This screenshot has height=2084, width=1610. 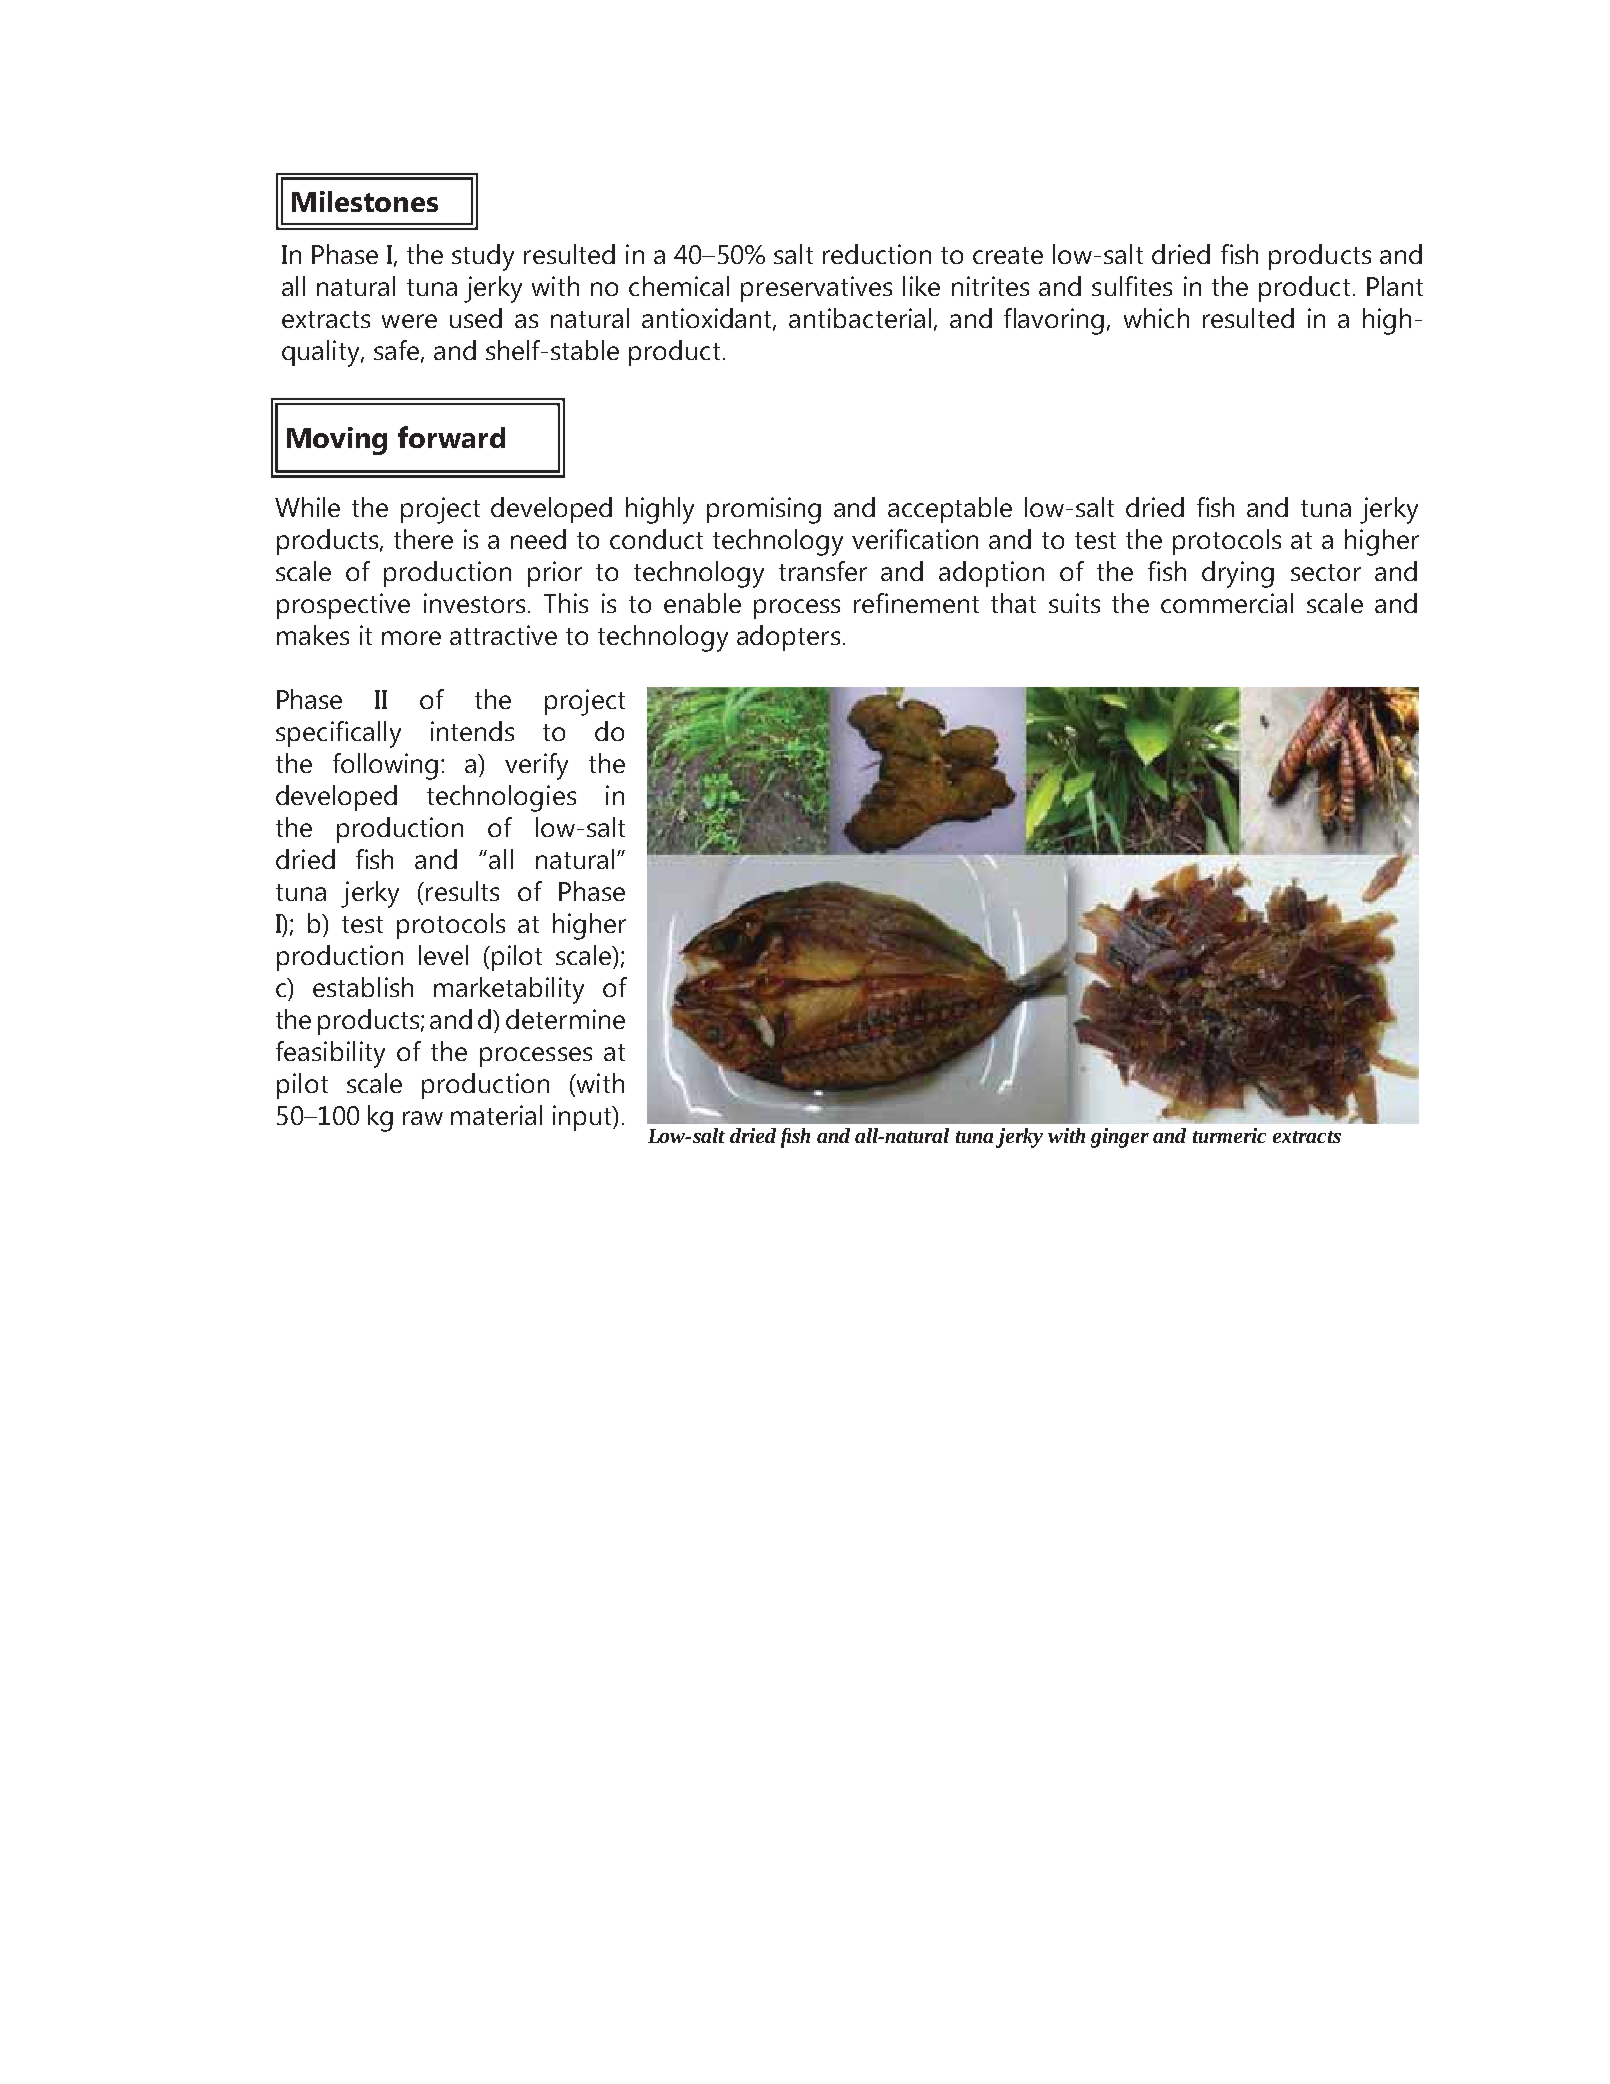 What do you see at coordinates (1229, 1135) in the screenshot?
I see `turmeric` at bounding box center [1229, 1135].
